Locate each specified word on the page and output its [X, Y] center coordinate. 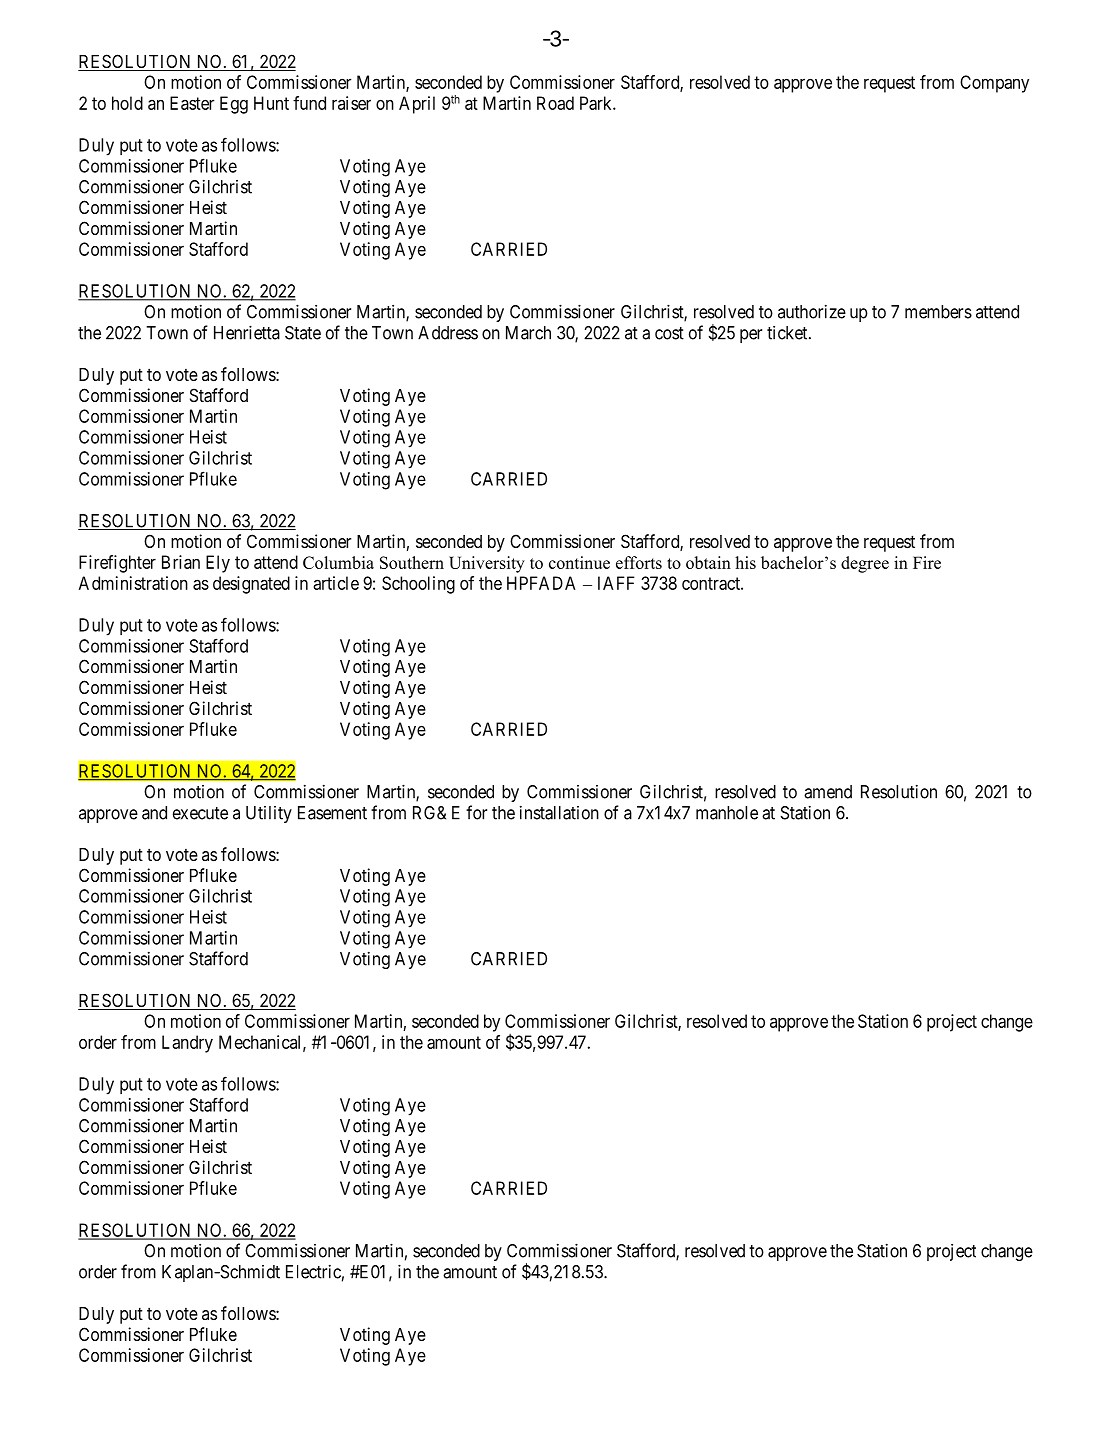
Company [994, 84]
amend [828, 792]
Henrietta [247, 332]
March [528, 333]
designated [251, 585]
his [745, 562]
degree [865, 564]
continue [579, 562]
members [938, 312]
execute [200, 813]
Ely [218, 564]
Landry [187, 1044]
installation [559, 812]
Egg [234, 105]
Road [555, 103]
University [487, 564]
